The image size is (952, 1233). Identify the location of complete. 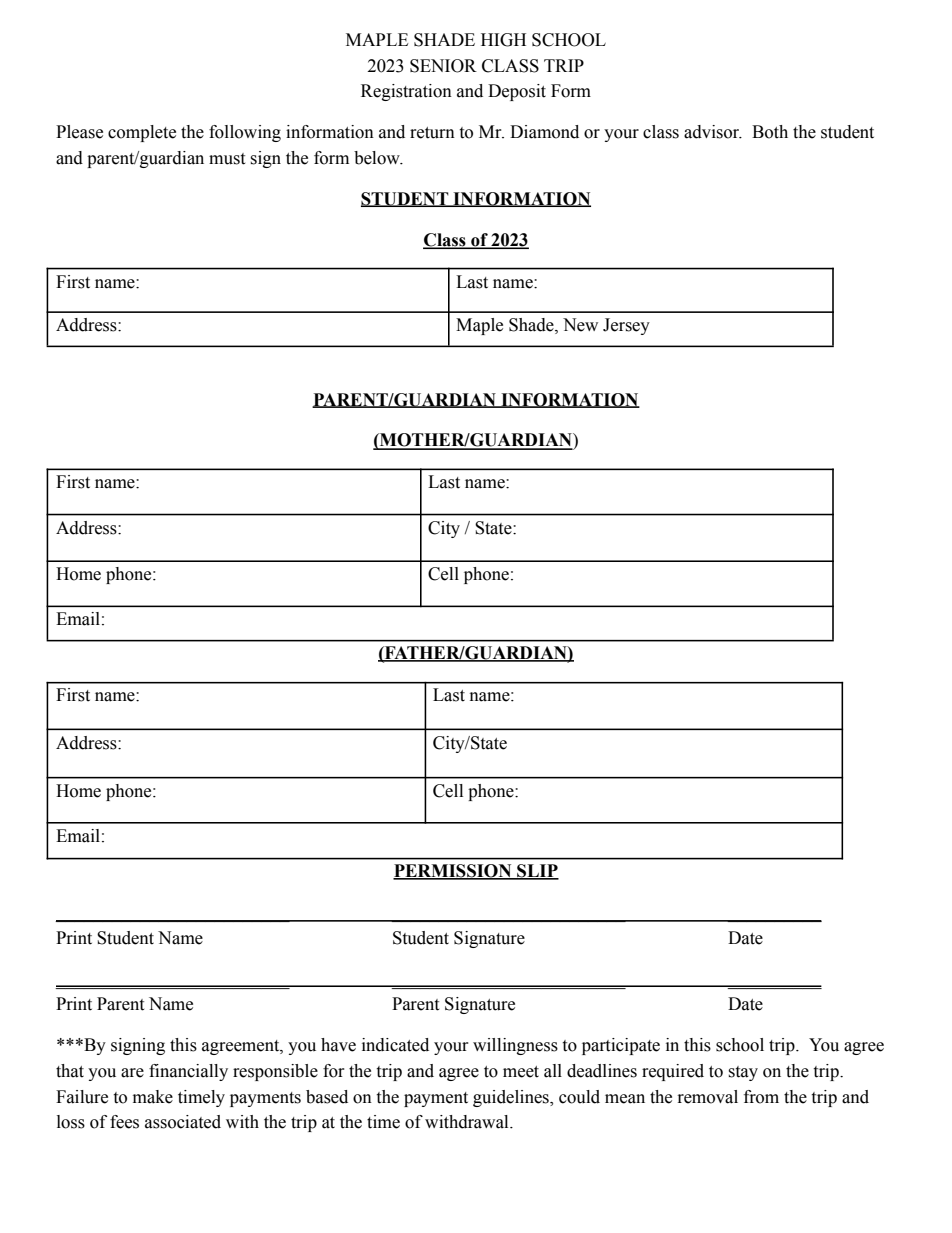
(142, 133).
